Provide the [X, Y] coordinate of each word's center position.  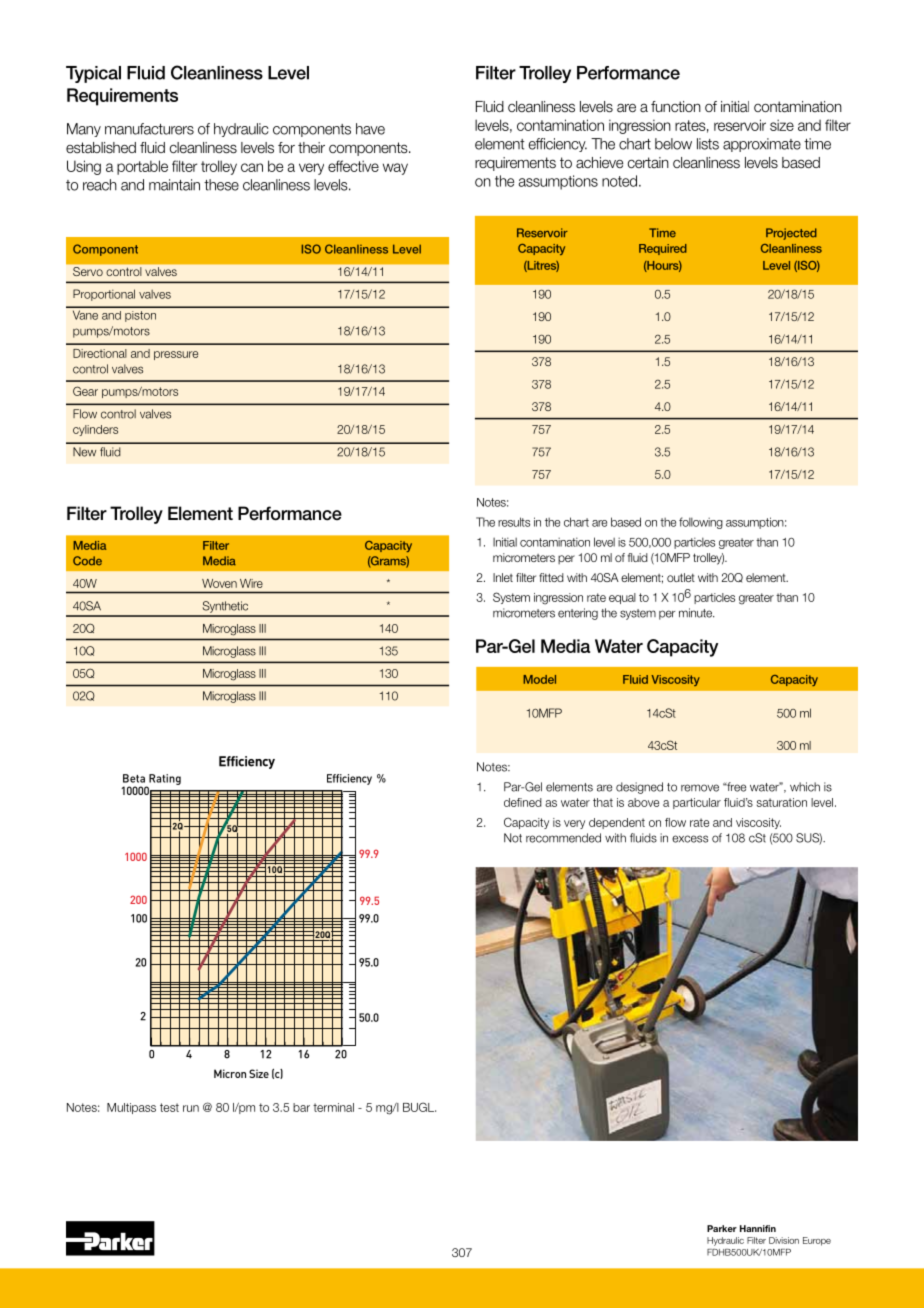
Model [539, 679]
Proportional [104, 295]
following [701, 523]
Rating [164, 781]
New [84, 452]
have [370, 129]
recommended [563, 838]
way [395, 169]
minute [696, 613]
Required [663, 249]
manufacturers [149, 129]
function [676, 106]
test [169, 1107]
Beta [134, 778]
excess [690, 839]
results [514, 522]
